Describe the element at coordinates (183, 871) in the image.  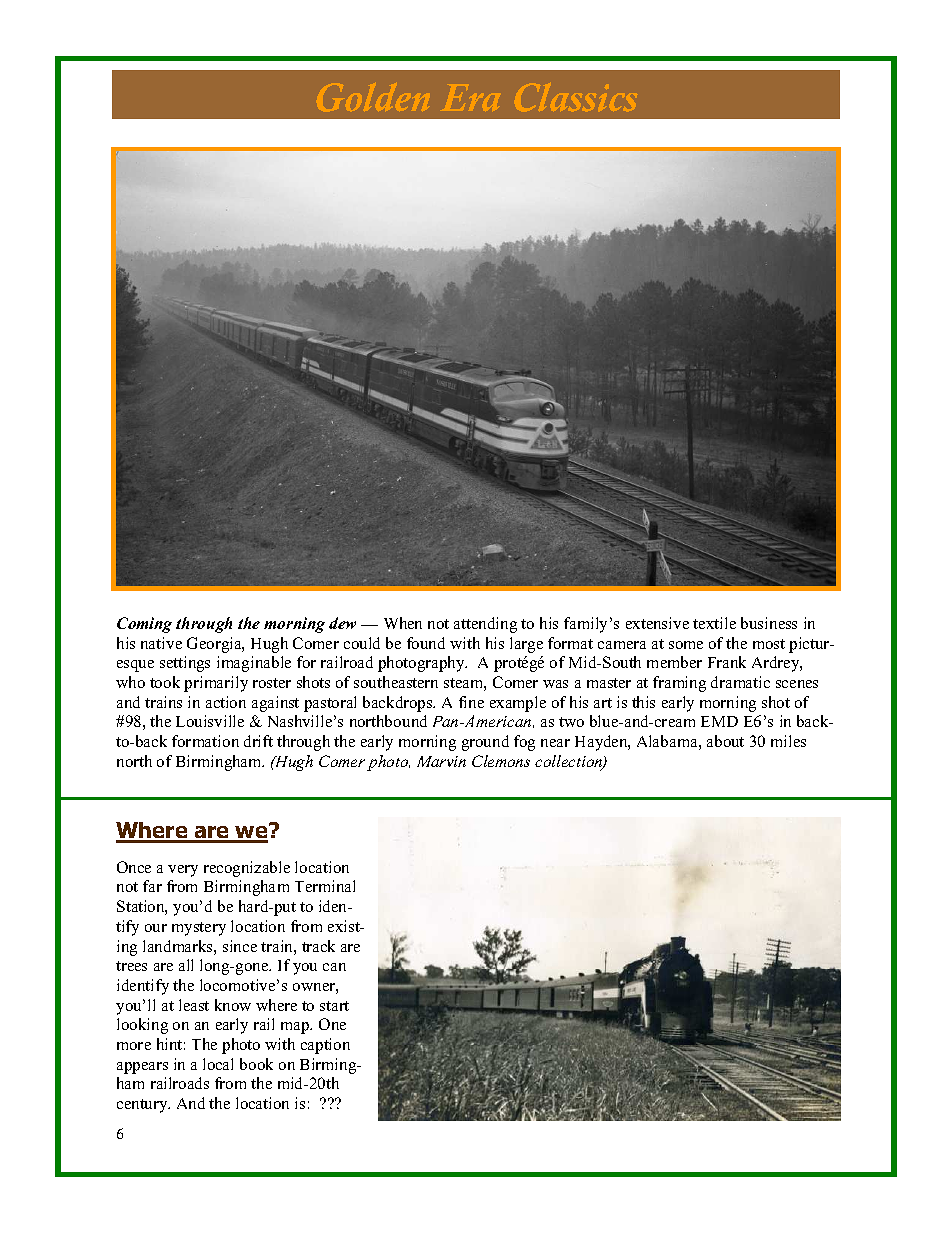
I see `very` at that location.
